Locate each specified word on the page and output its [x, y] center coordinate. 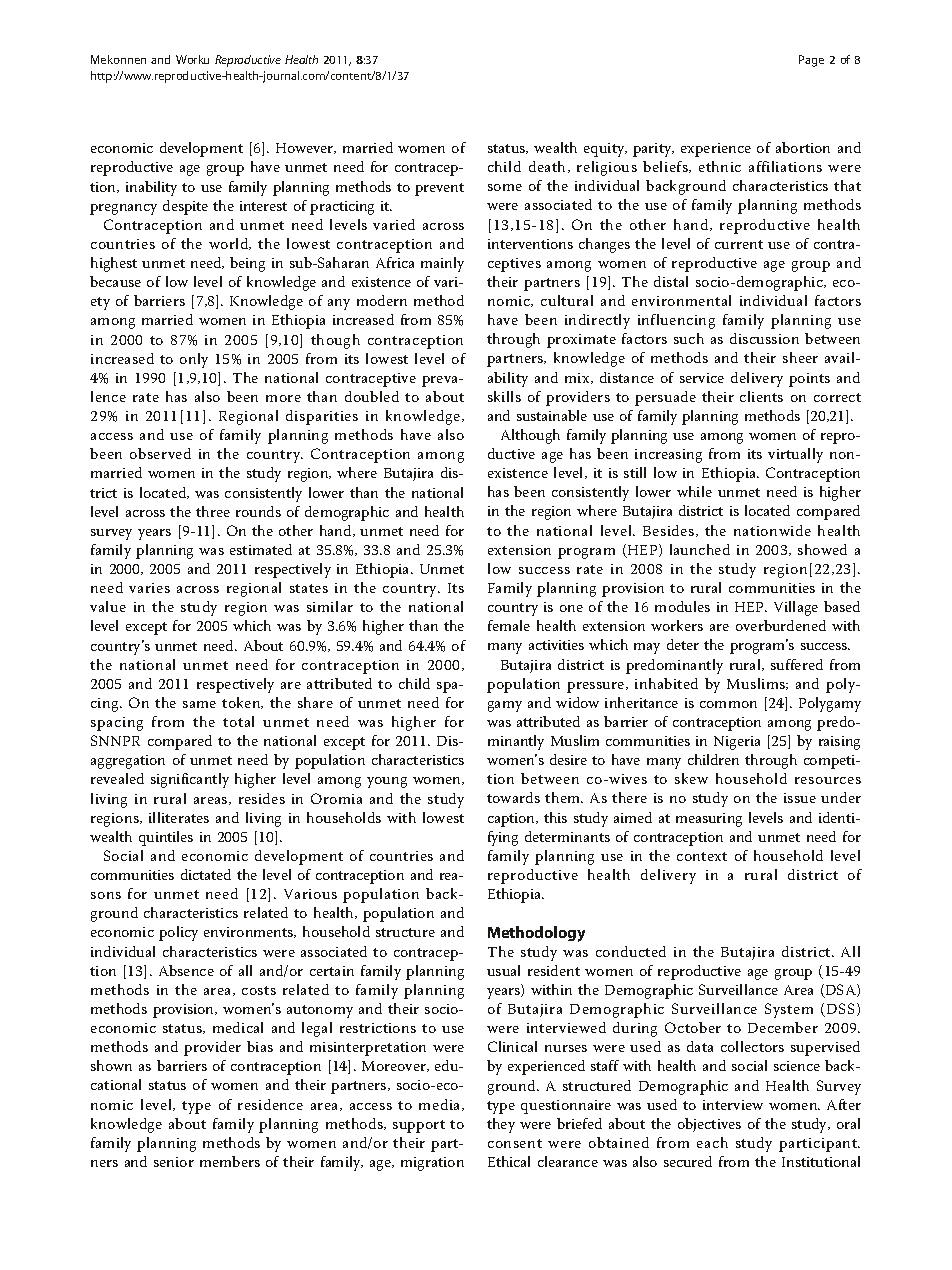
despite [185, 207]
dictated [206, 874]
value [108, 606]
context [702, 856]
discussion [764, 338]
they [501, 1125]
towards [513, 797]
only [194, 360]
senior [174, 1162]
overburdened [781, 625]
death [549, 167]
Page [811, 61]
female [509, 625]
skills [504, 396]
